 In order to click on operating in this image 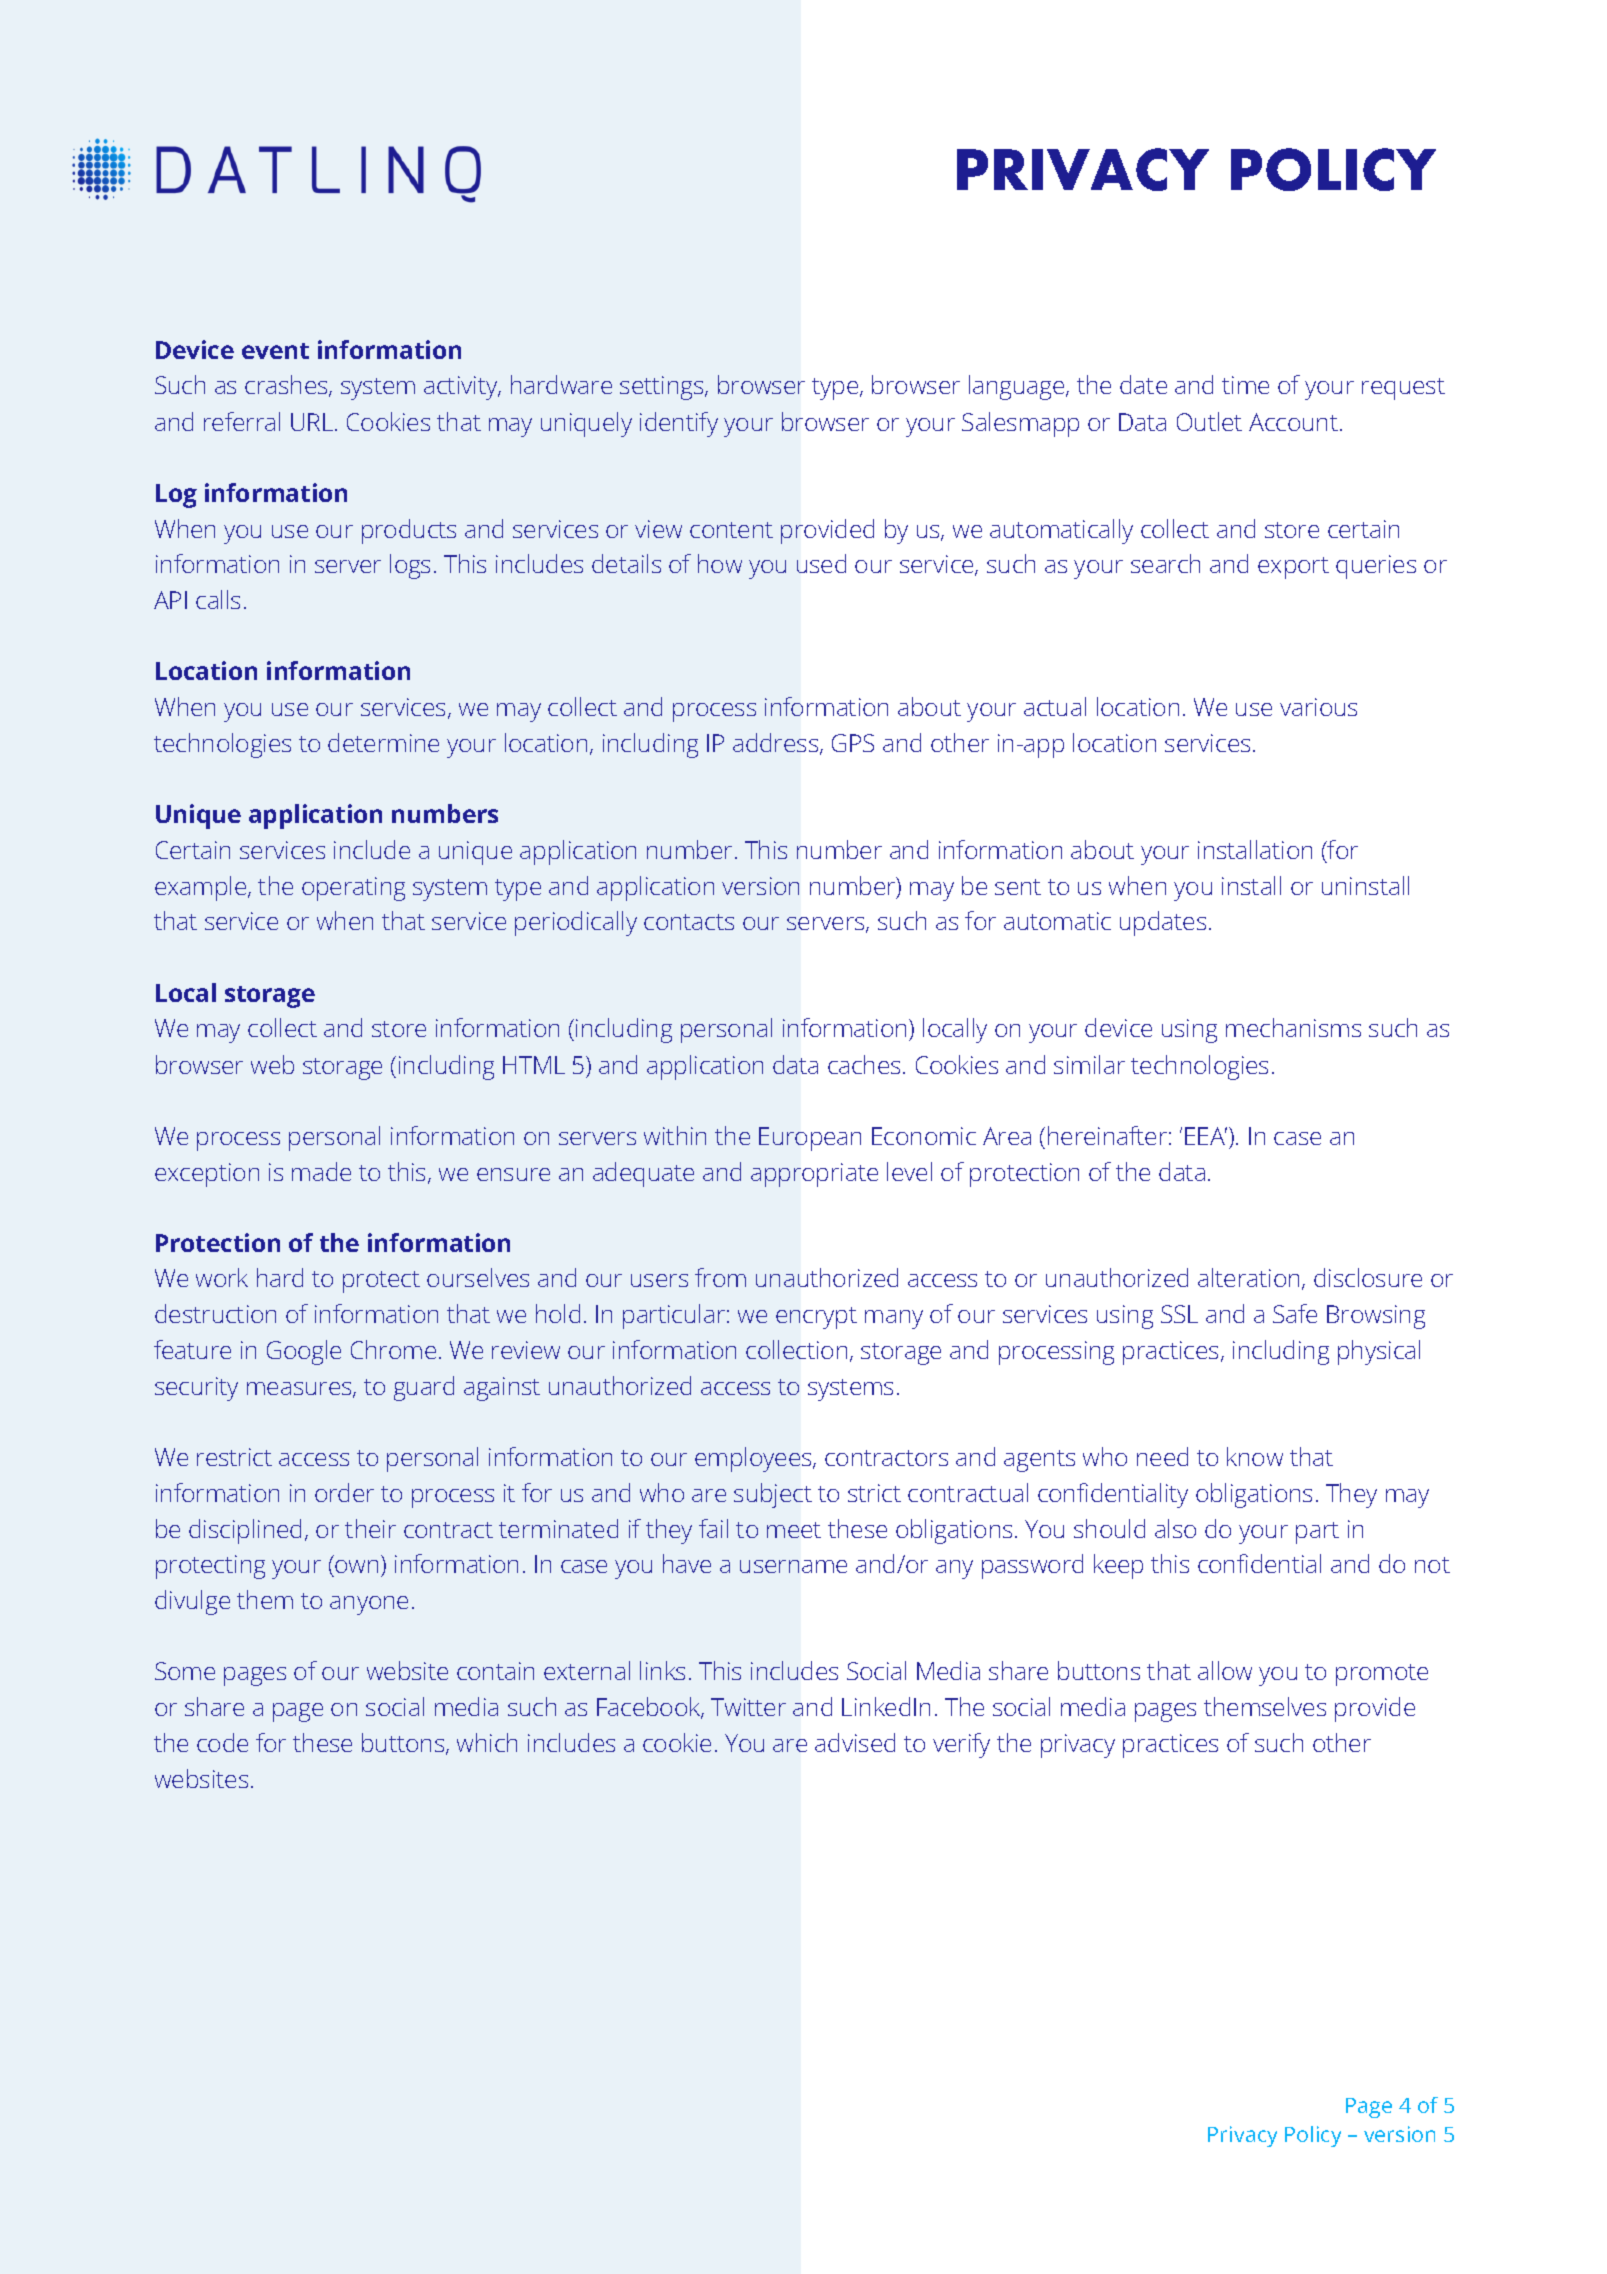, I will do `click(353, 889)`.
